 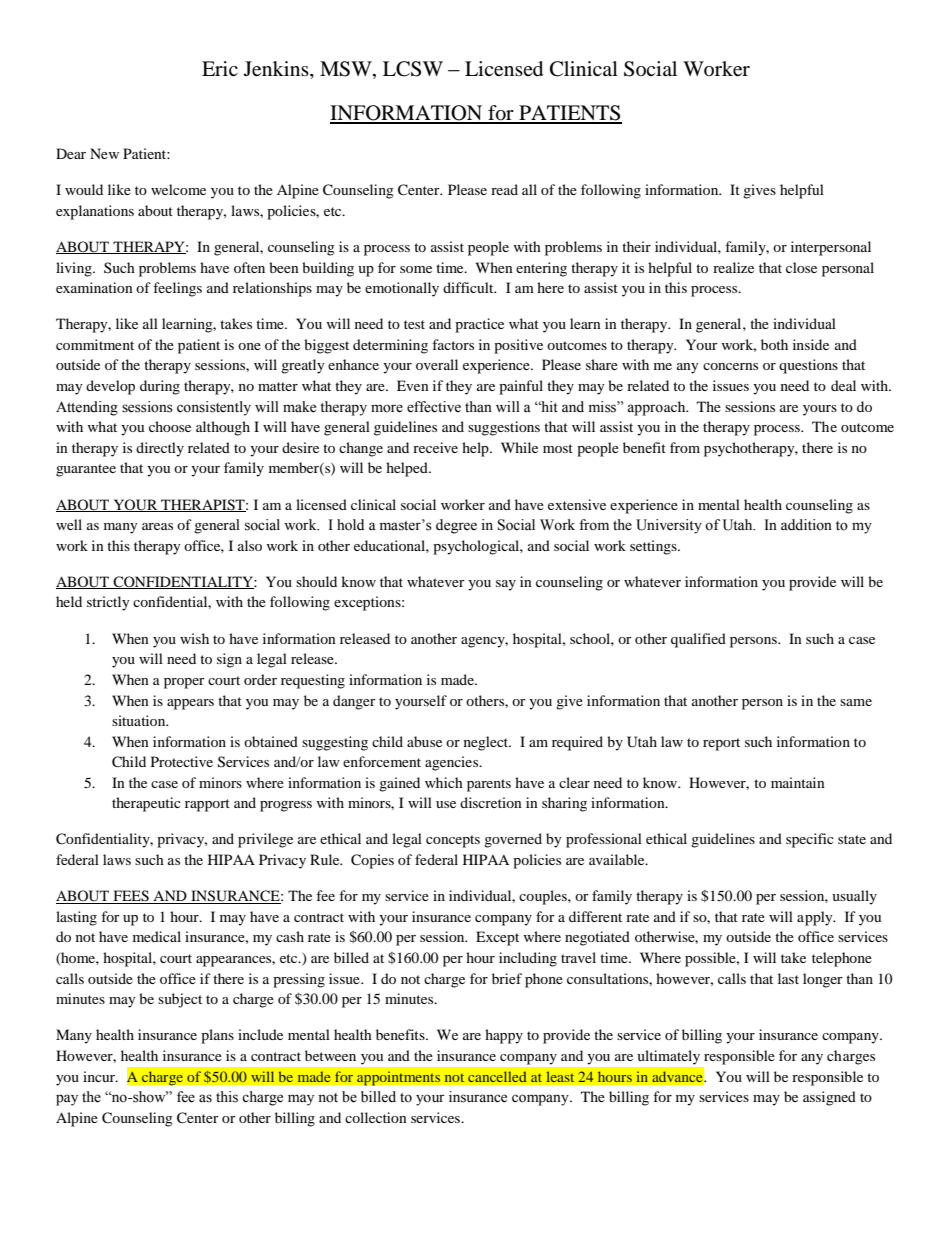 I want to click on their, so click(x=636, y=246).
